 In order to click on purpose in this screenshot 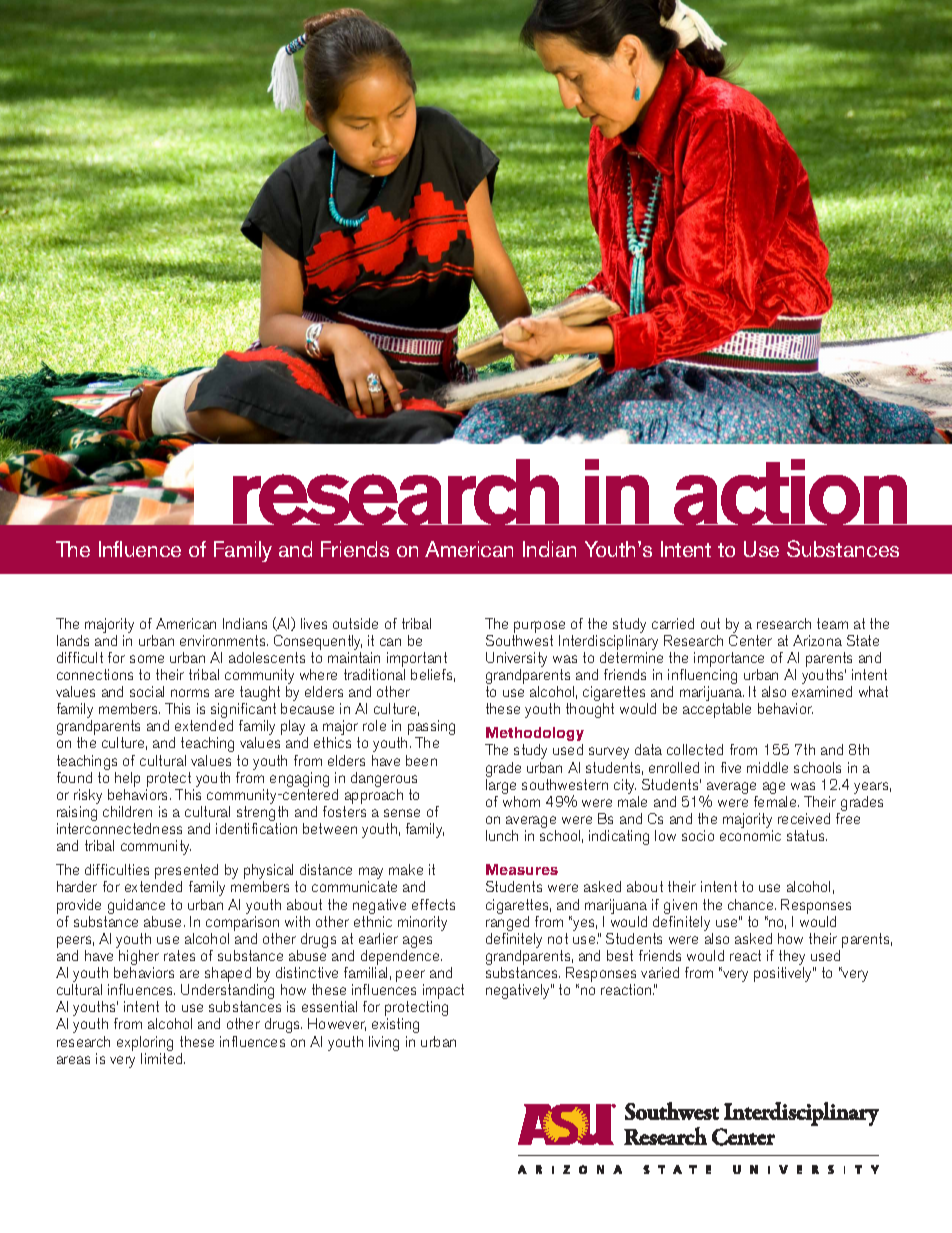, I will do `click(539, 627)`.
